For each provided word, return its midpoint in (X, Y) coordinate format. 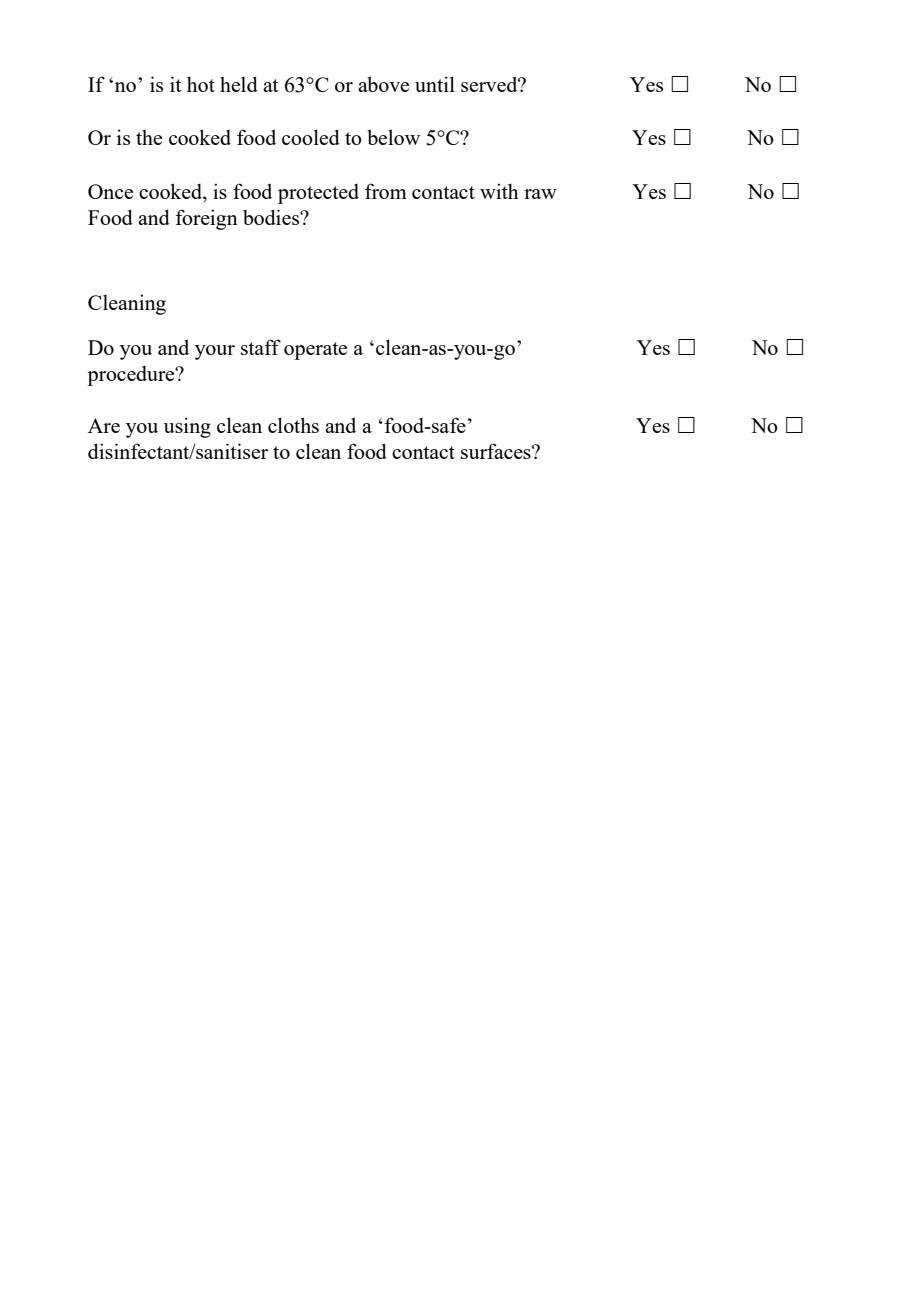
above (383, 84)
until (435, 84)
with (499, 191)
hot (201, 84)
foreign (206, 219)
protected (318, 194)
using (187, 427)
